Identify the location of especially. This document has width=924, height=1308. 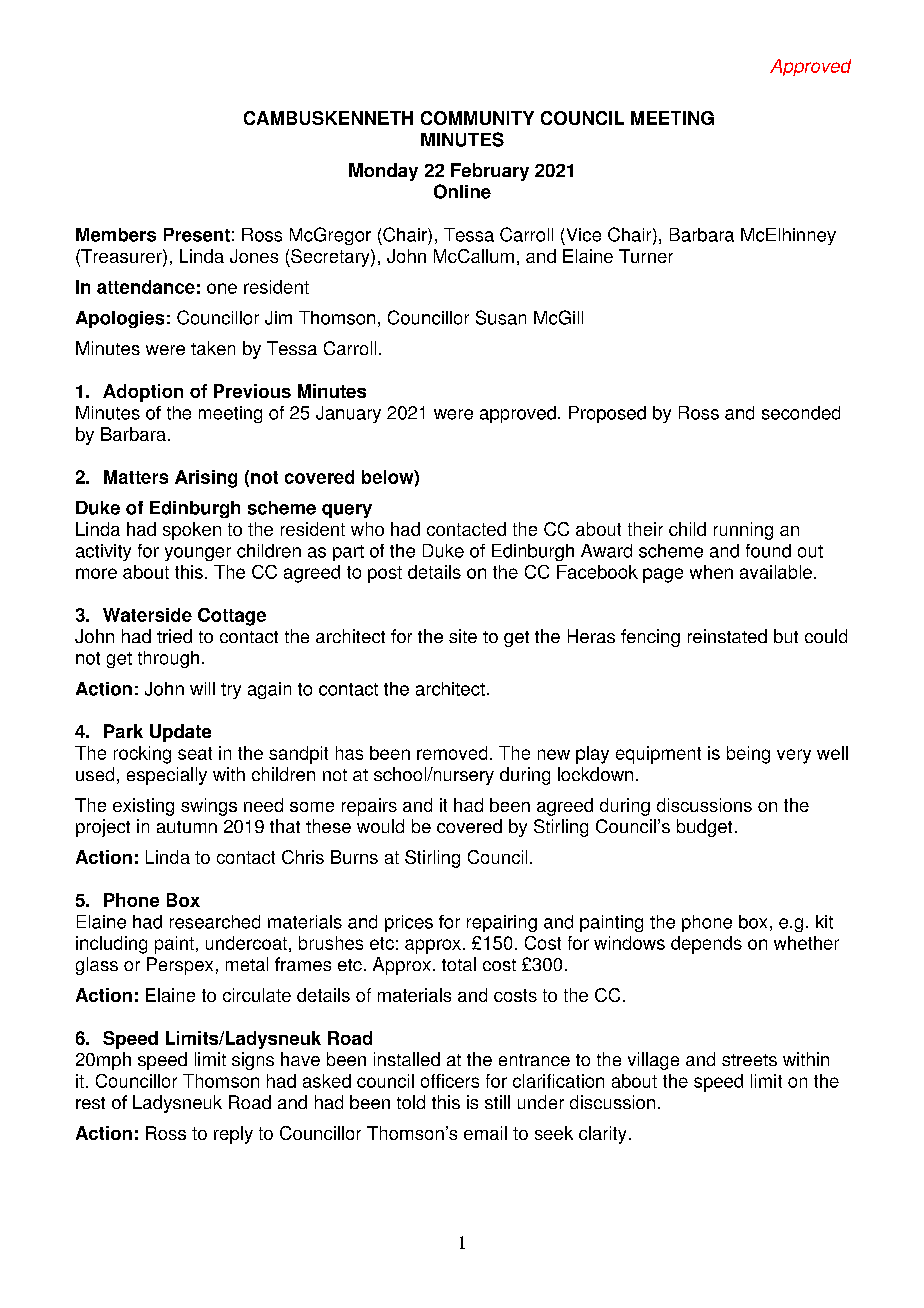
(167, 776).
